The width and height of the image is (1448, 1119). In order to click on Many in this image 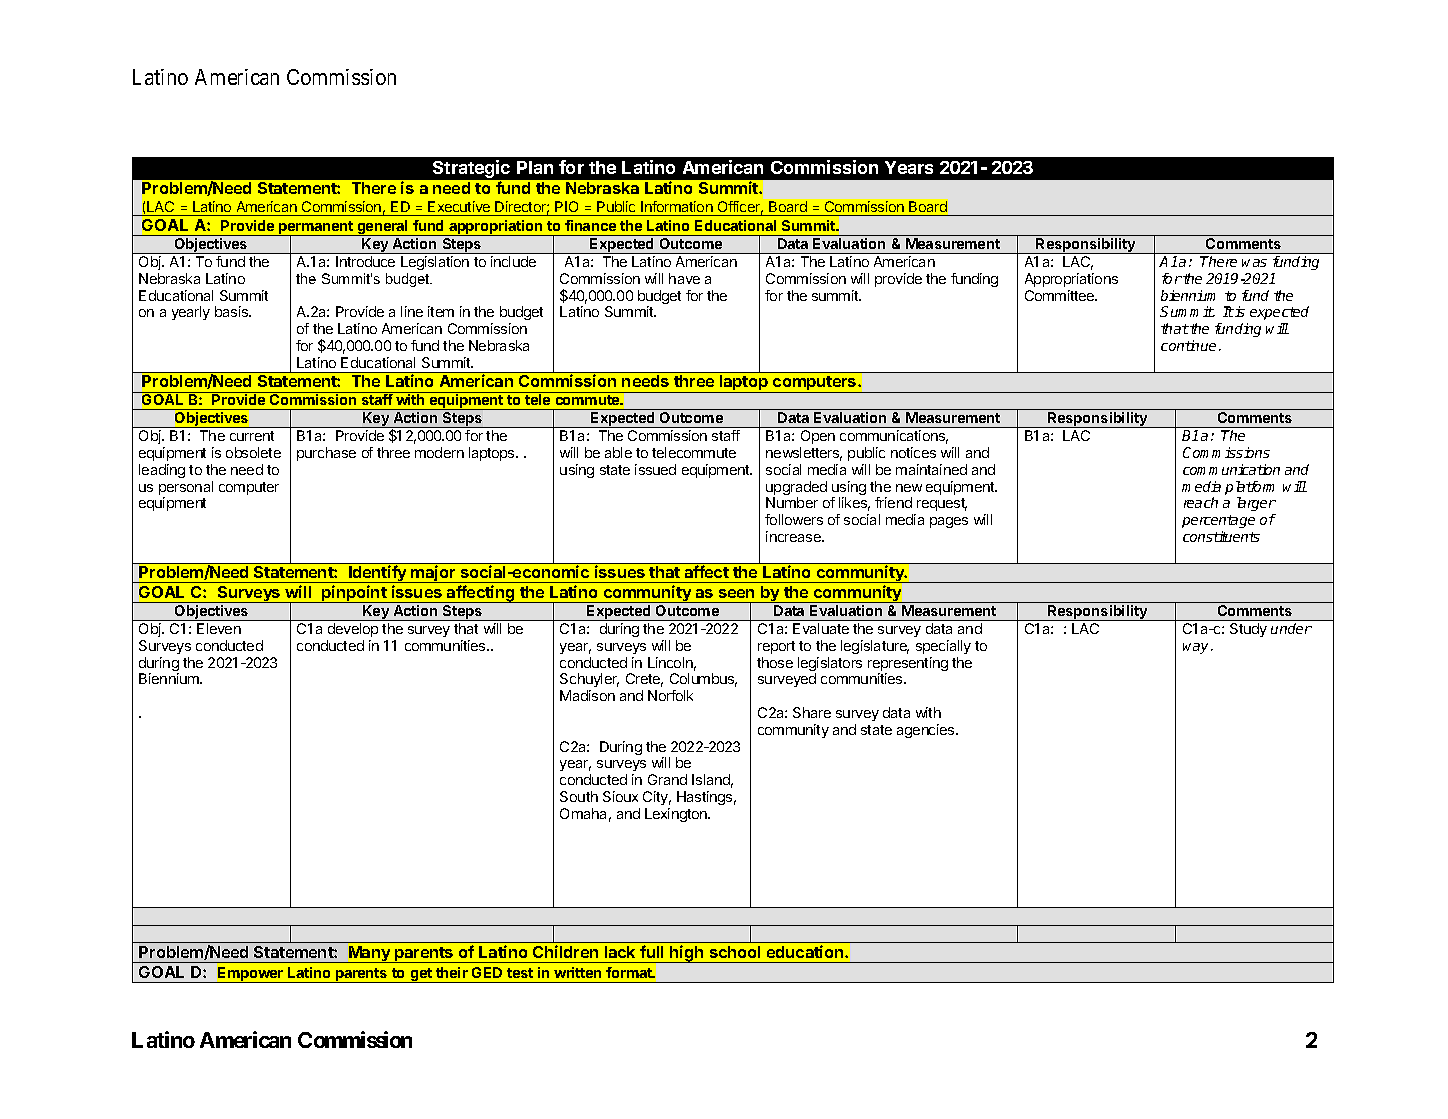, I will do `click(370, 954)`.
